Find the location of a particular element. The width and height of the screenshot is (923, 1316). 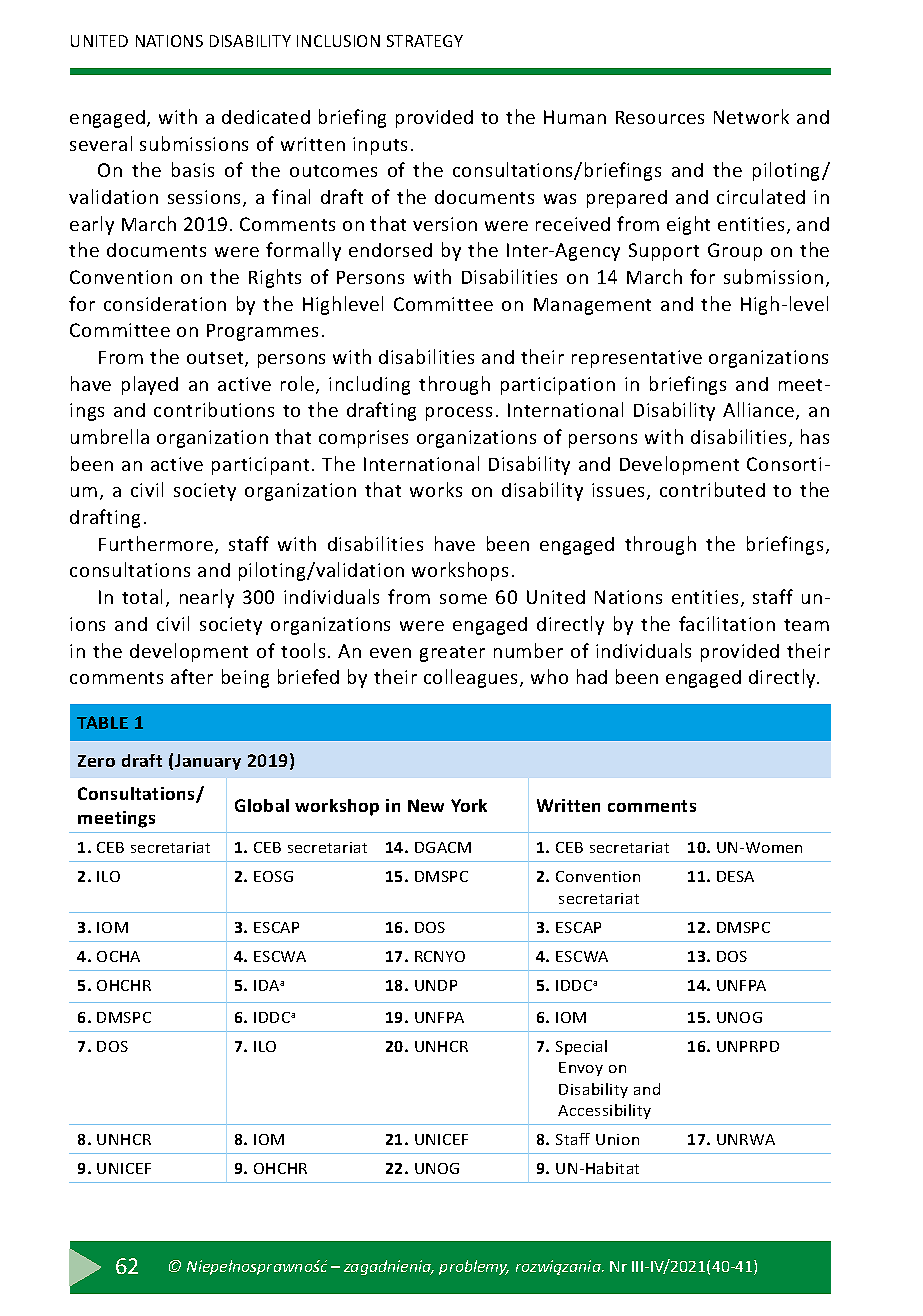

some is located at coordinates (463, 599).
